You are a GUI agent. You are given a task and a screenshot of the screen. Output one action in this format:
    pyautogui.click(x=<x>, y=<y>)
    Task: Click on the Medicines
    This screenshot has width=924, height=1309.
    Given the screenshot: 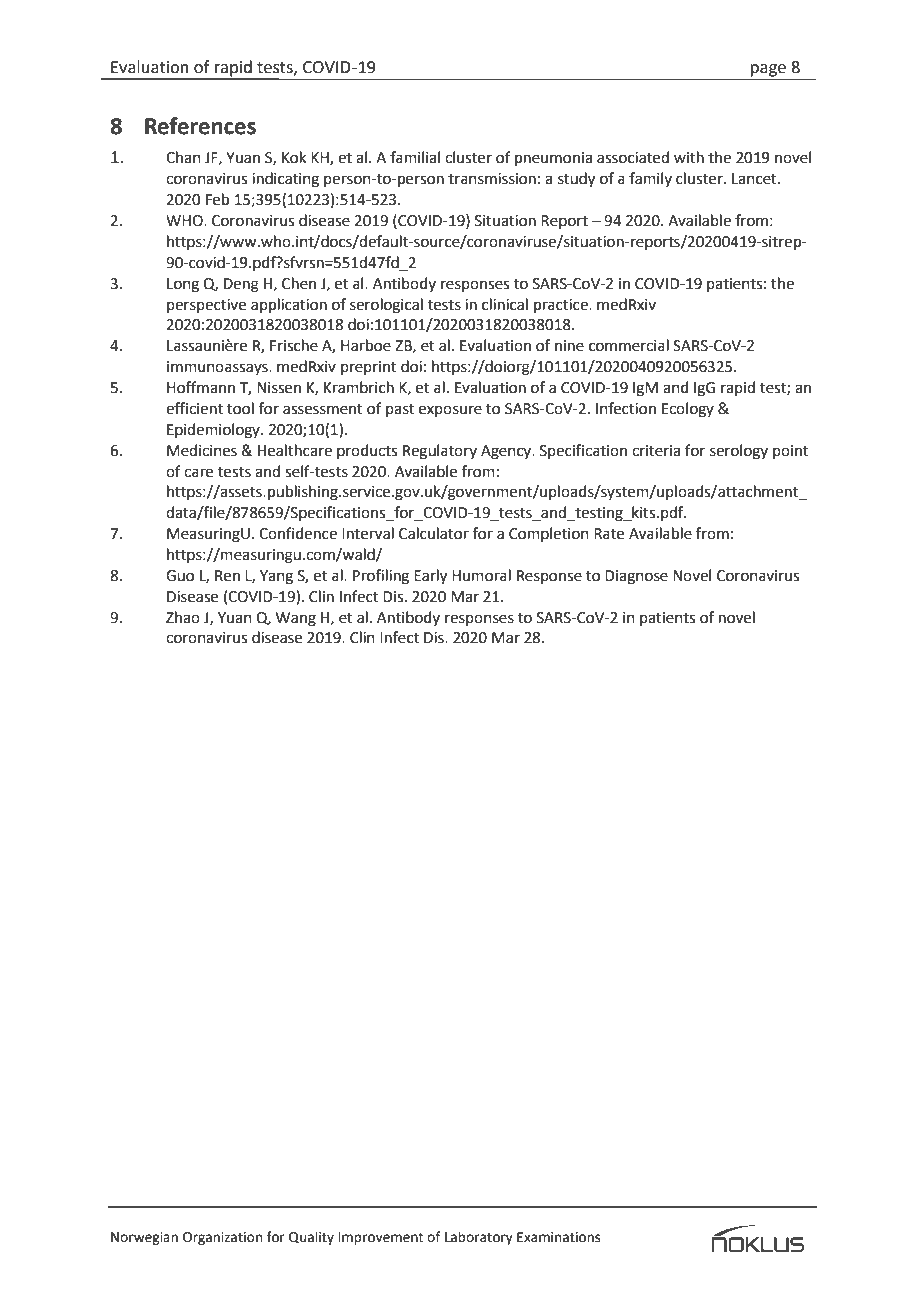 What is the action you would take?
    pyautogui.click(x=202, y=450)
